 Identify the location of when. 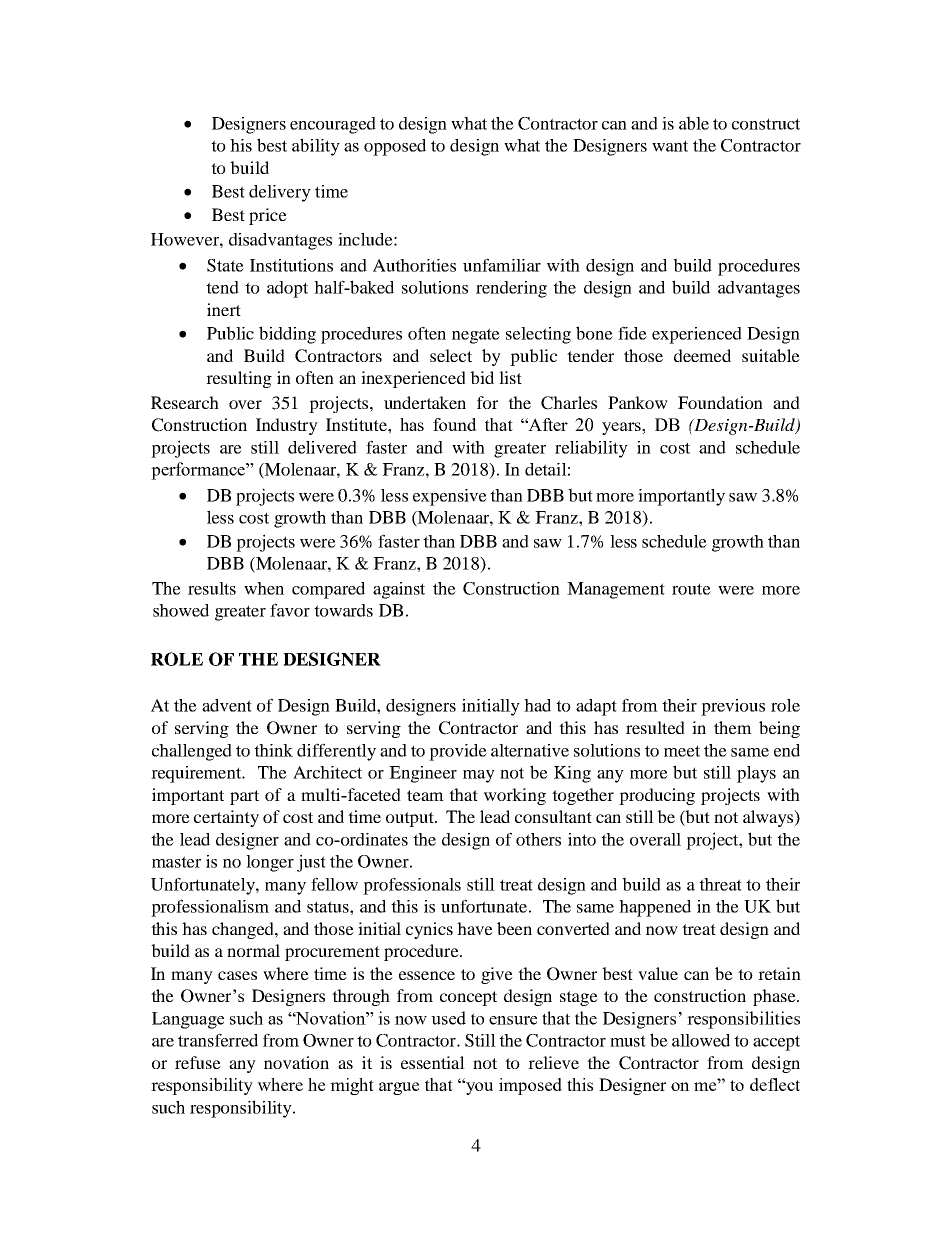
(264, 588).
